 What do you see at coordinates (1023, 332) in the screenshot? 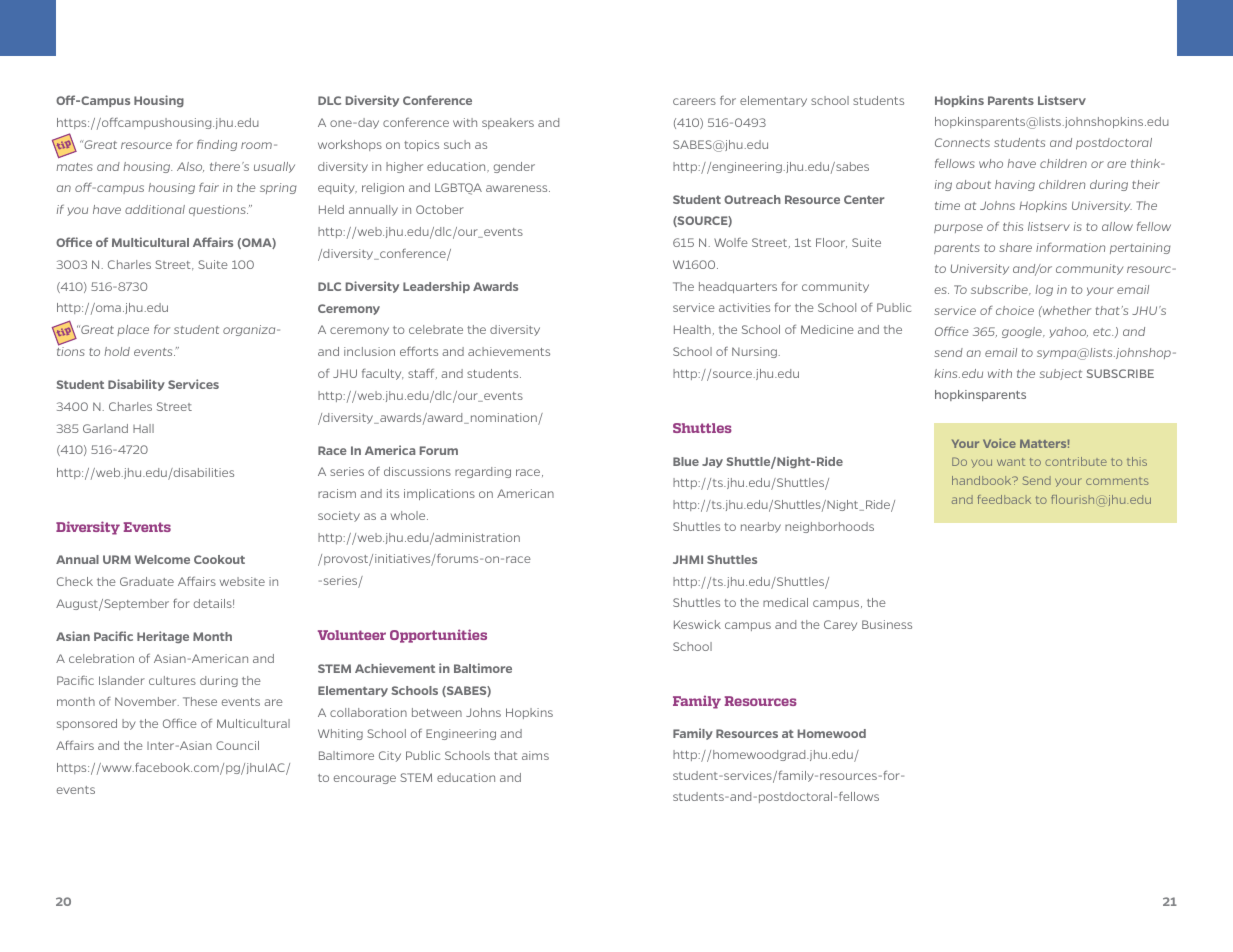
I see `google` at bounding box center [1023, 332].
